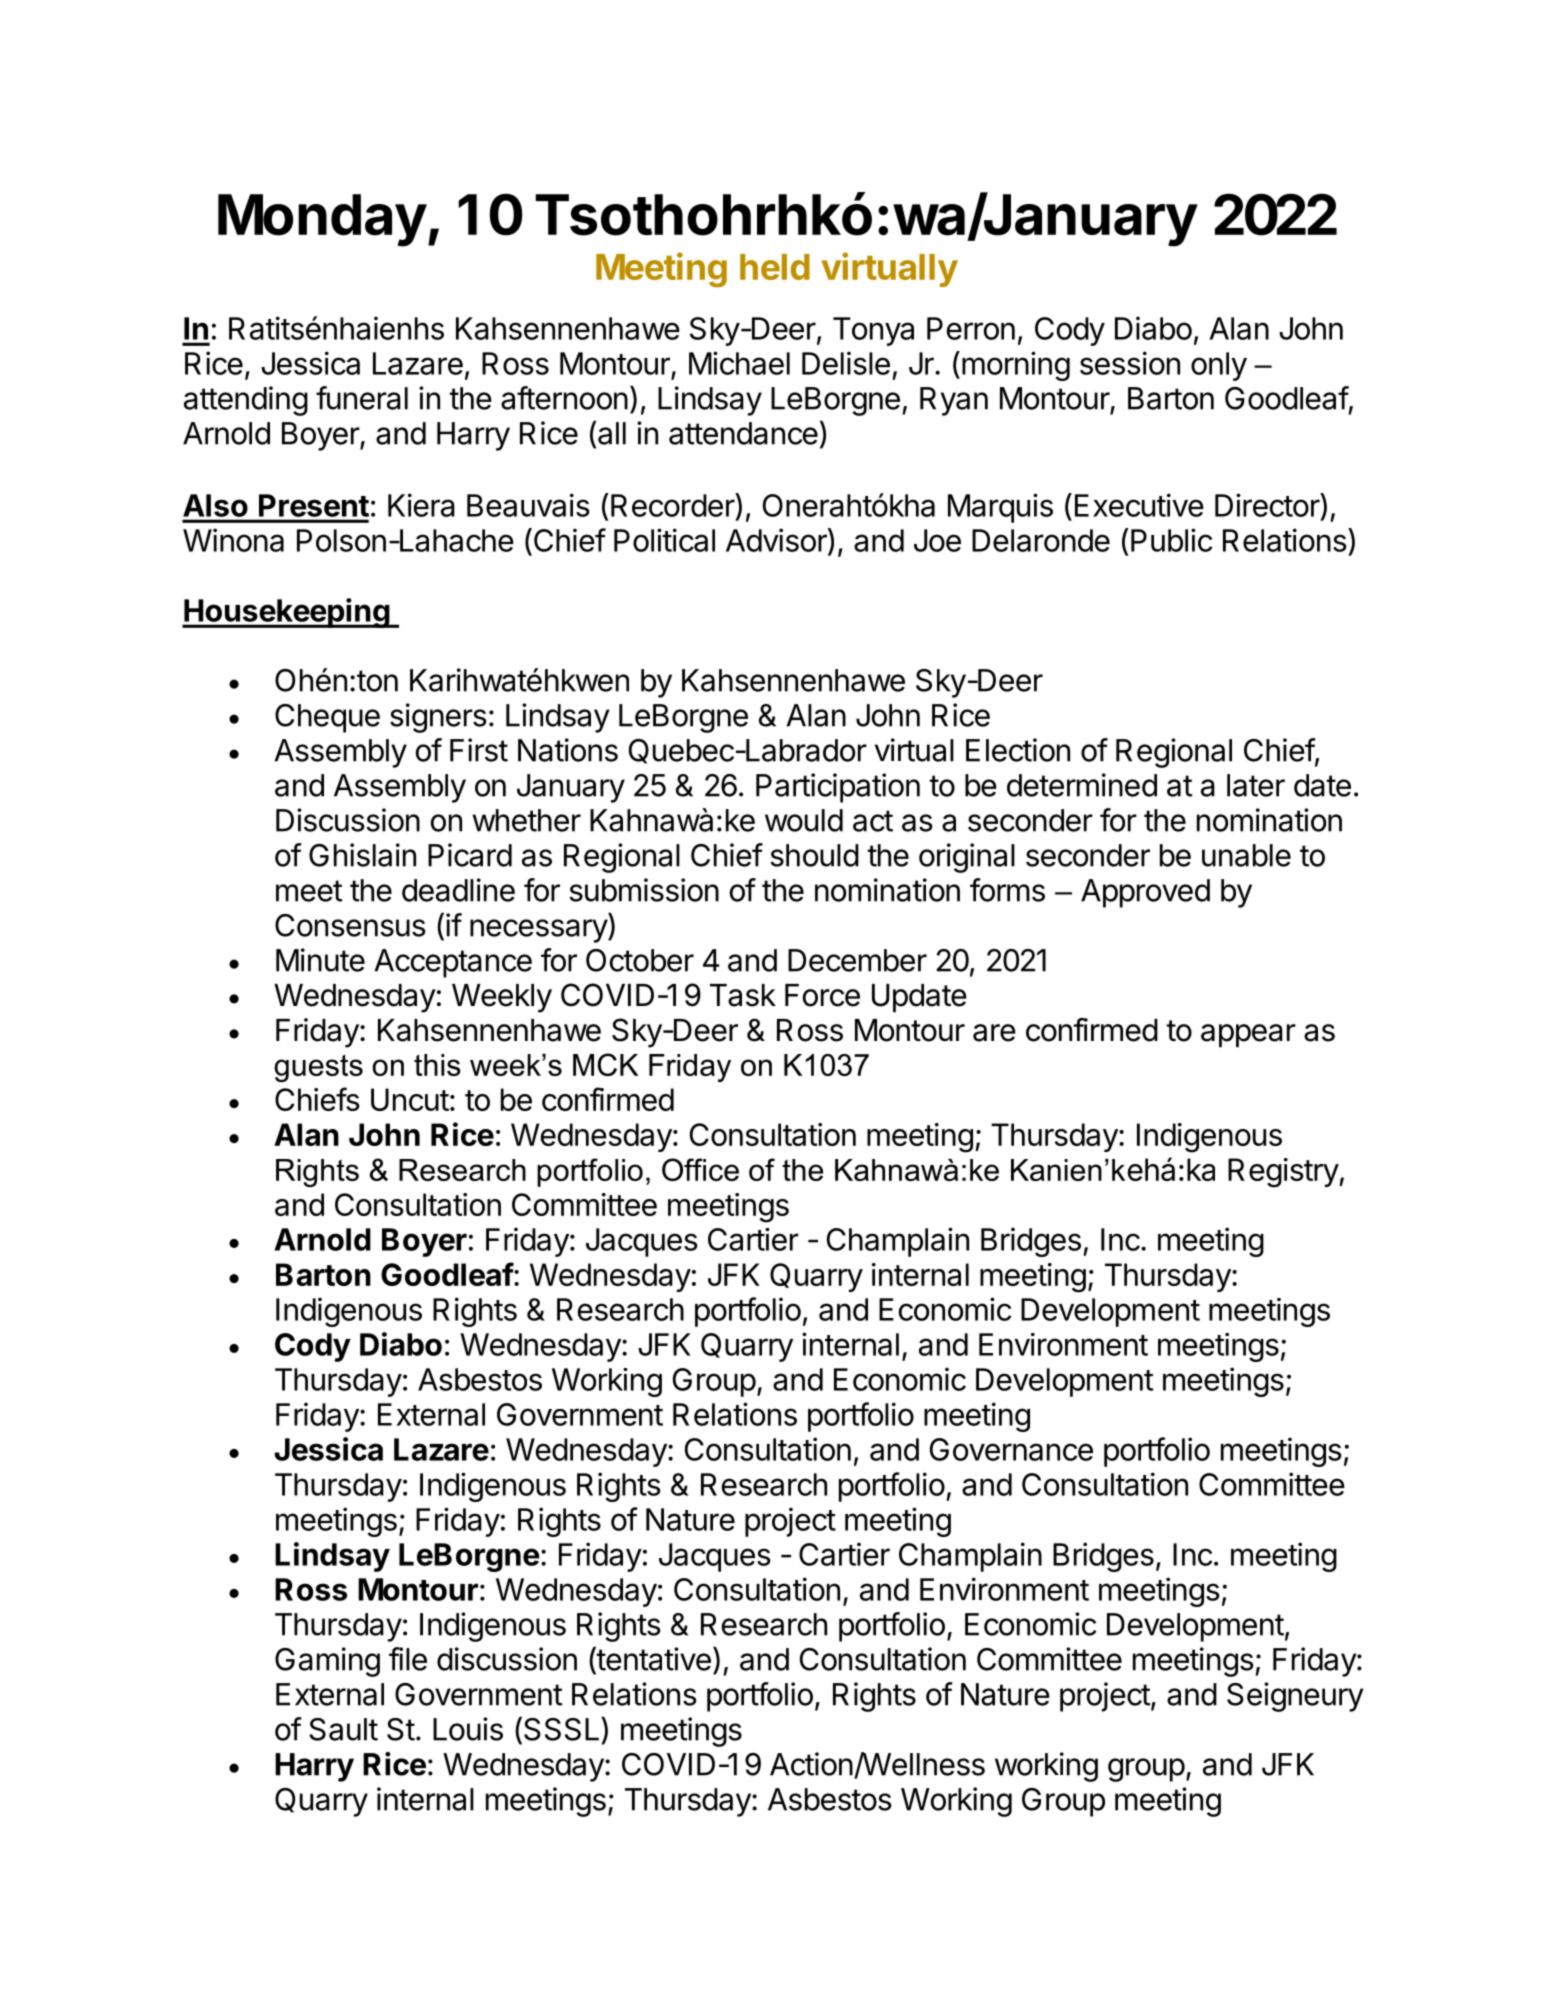 The height and width of the page is (2007, 1551). I want to click on Housekeeping, so click(286, 613).
